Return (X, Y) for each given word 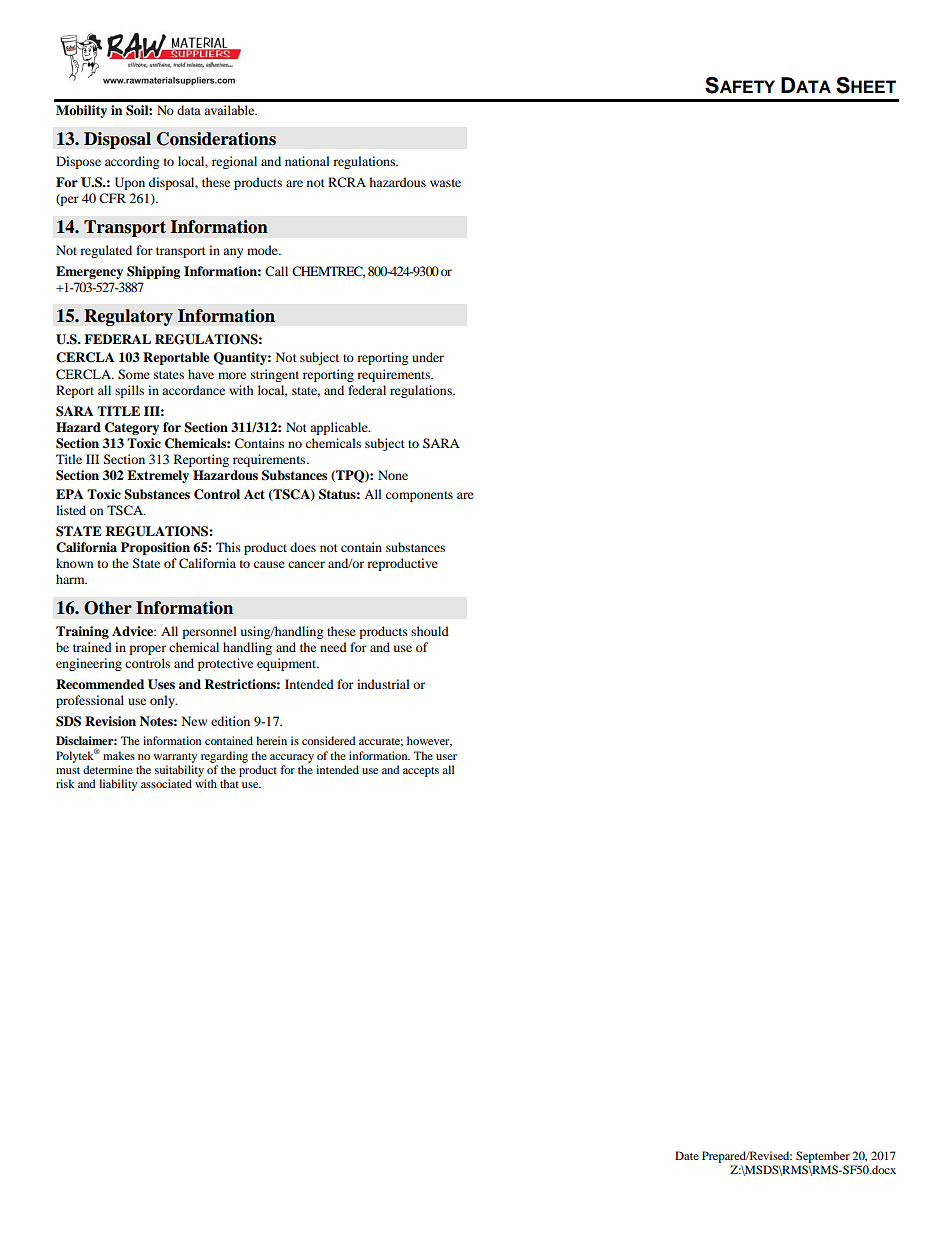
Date (687, 1155)
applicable (340, 428)
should (430, 631)
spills (129, 391)
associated (166, 783)
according (132, 162)
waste (445, 183)
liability (118, 785)
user (446, 757)
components (419, 496)
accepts (421, 772)
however (429, 741)
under (428, 357)
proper (147, 650)
